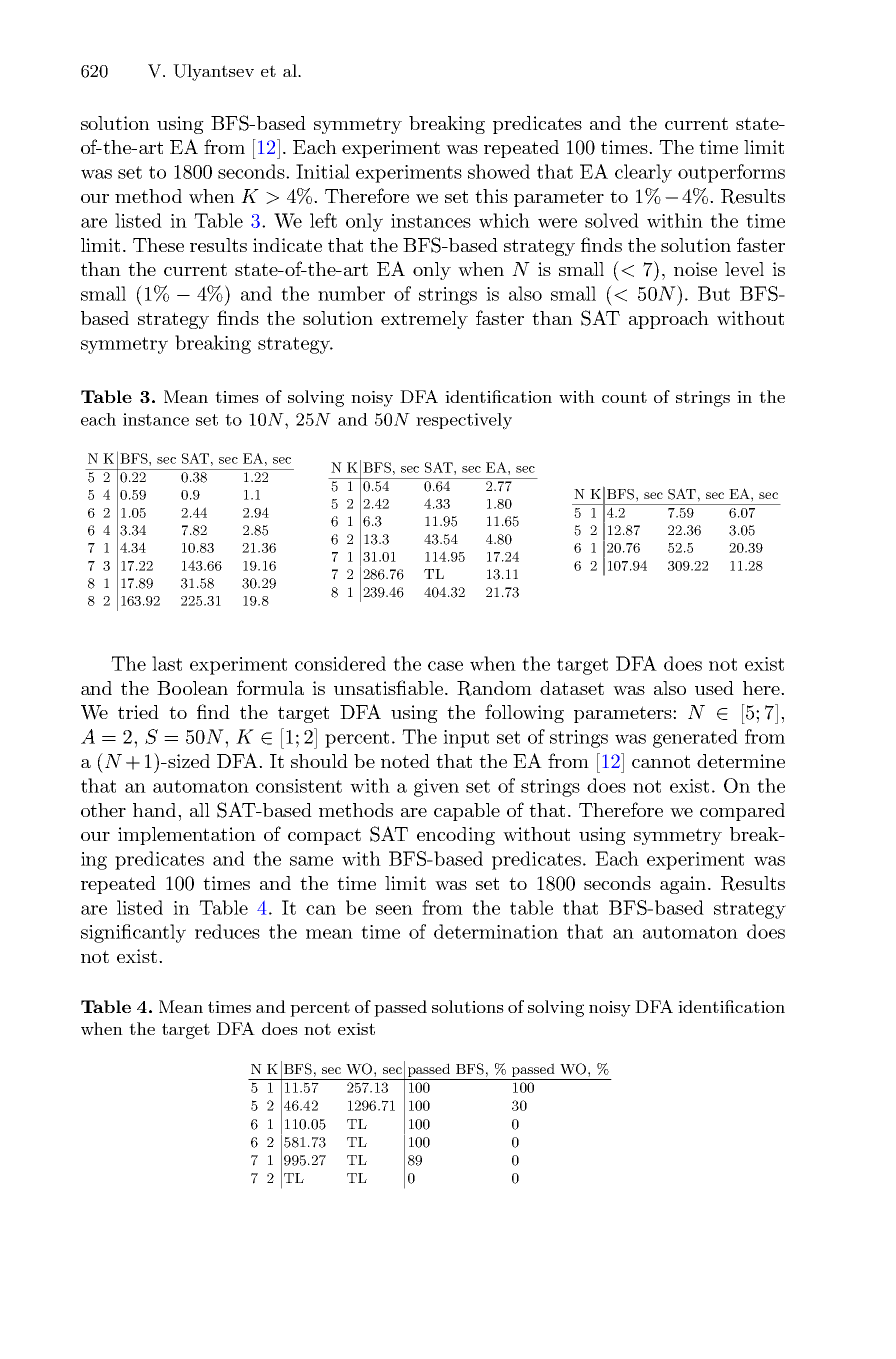 The image size is (896, 1359). Describe the element at coordinates (464, 421) in the page. I see `respectively` at that location.
